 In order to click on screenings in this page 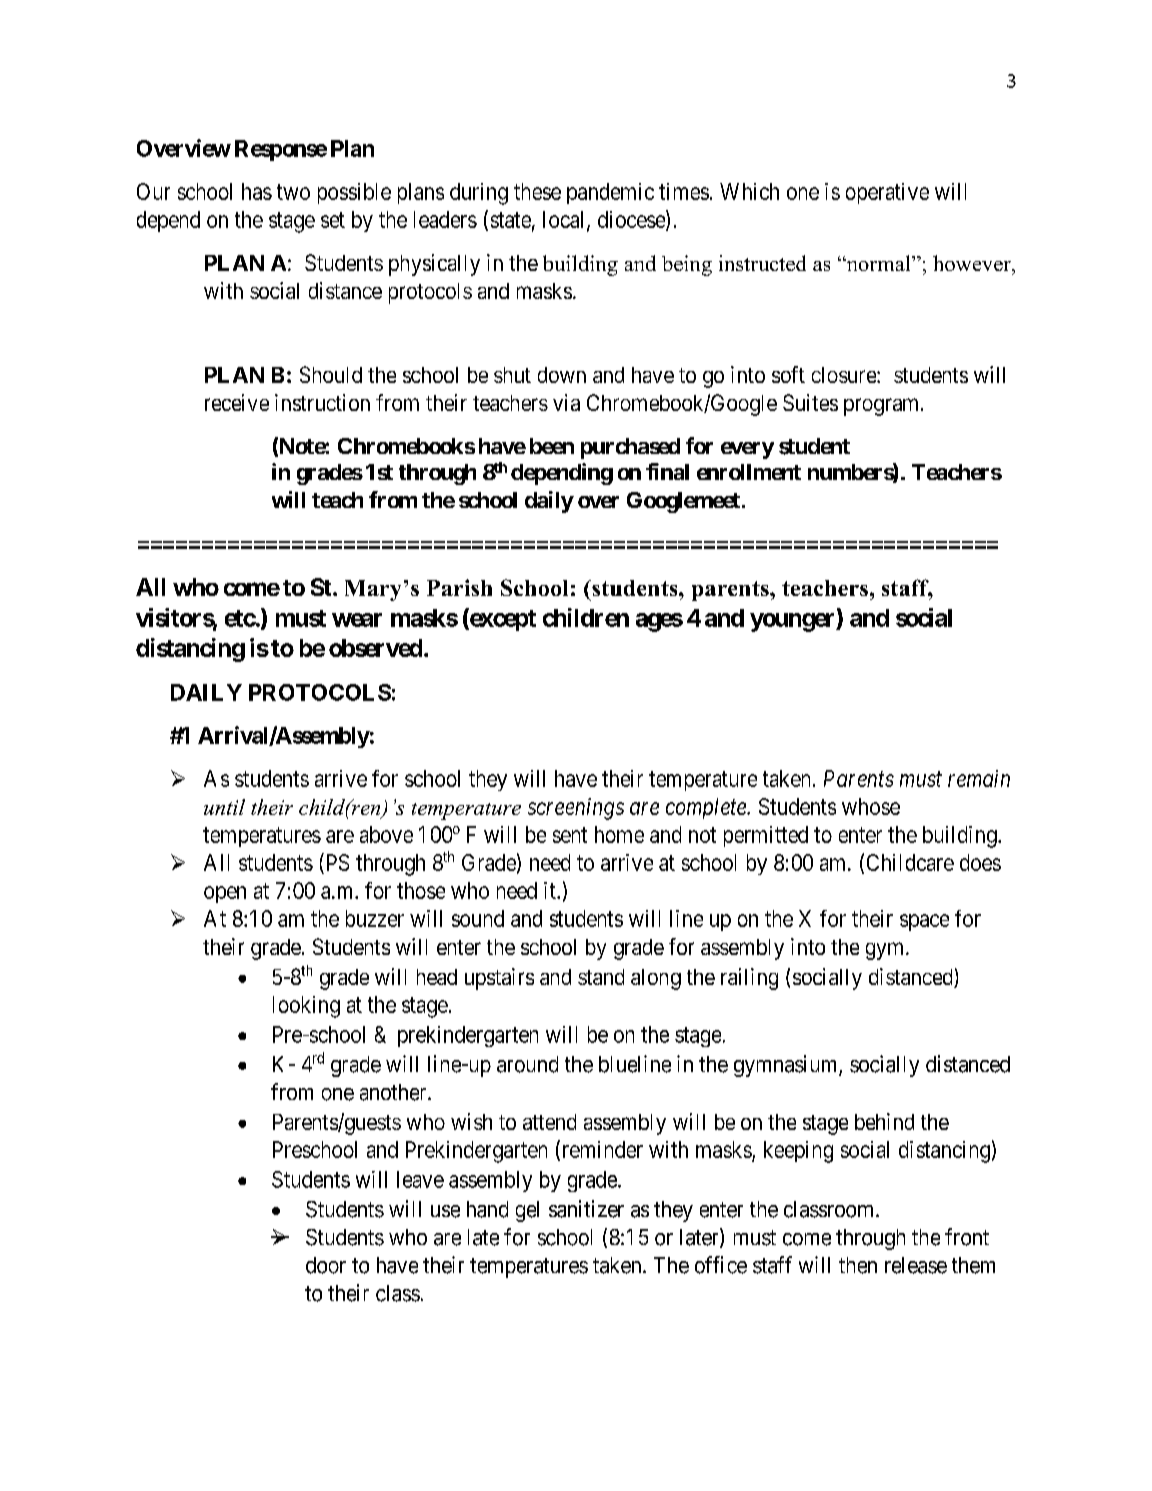, I will do `click(576, 809)`.
